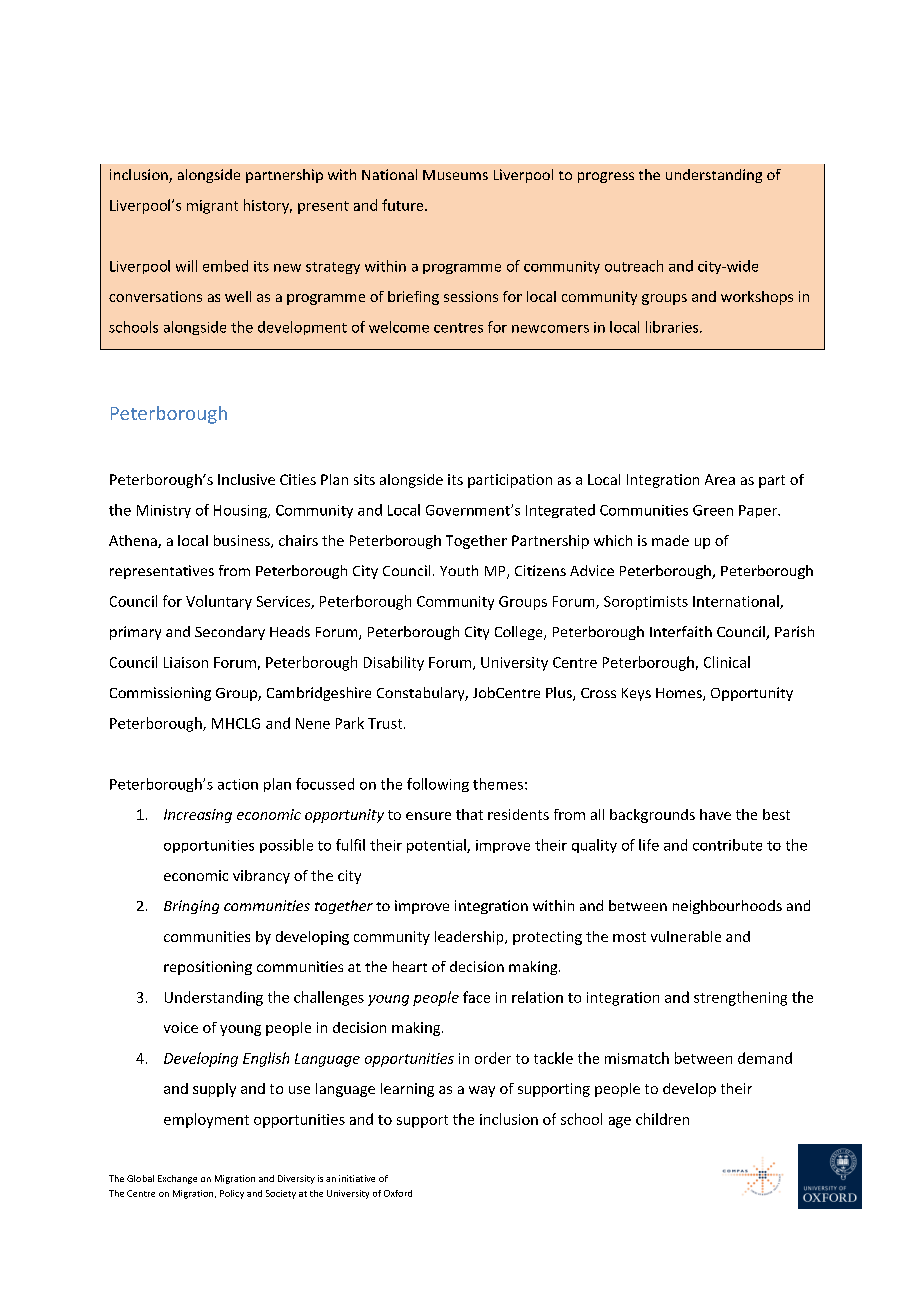 The image size is (924, 1308). I want to click on outreach, so click(634, 266).
